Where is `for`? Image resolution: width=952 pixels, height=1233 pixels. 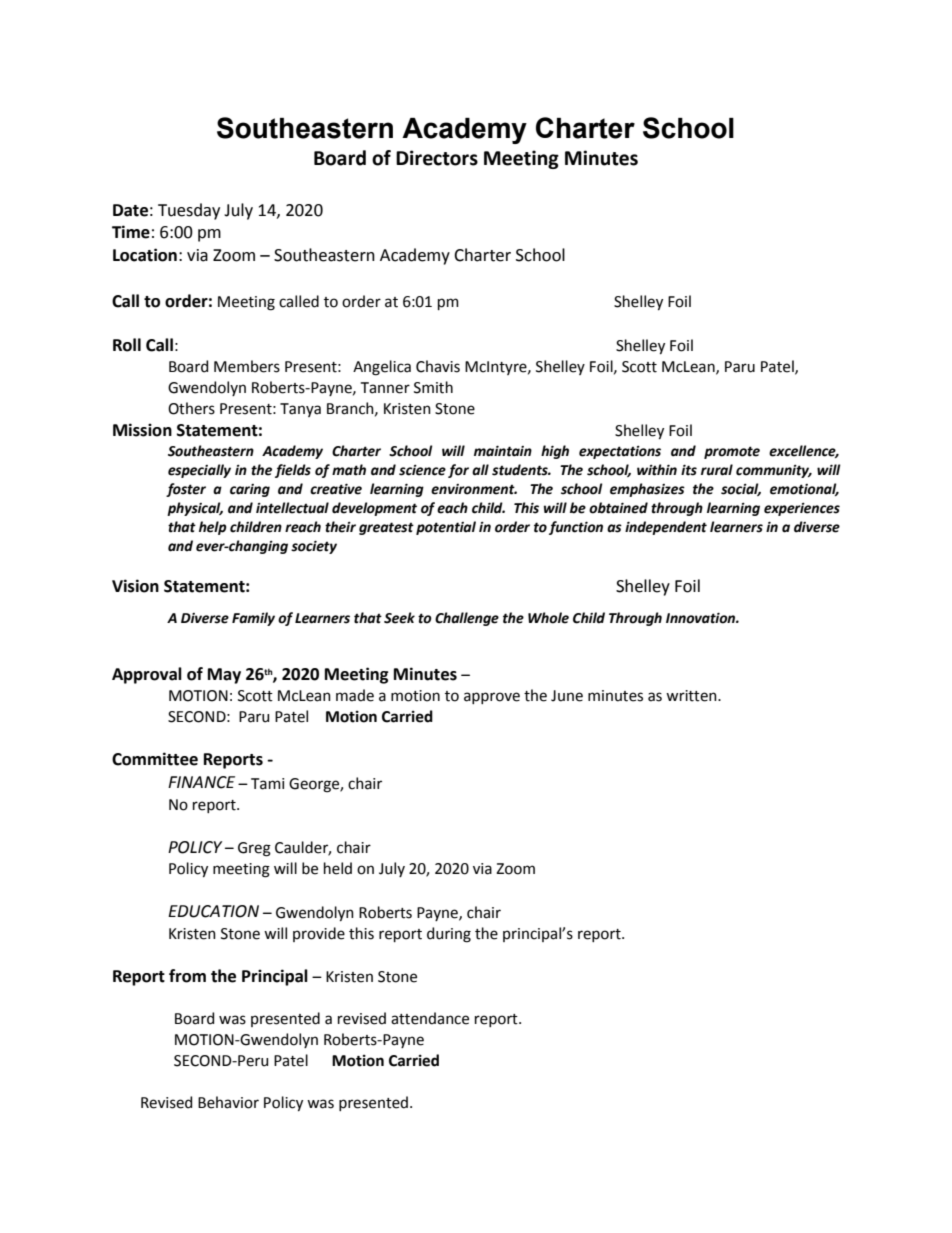
for is located at coordinates (458, 471).
